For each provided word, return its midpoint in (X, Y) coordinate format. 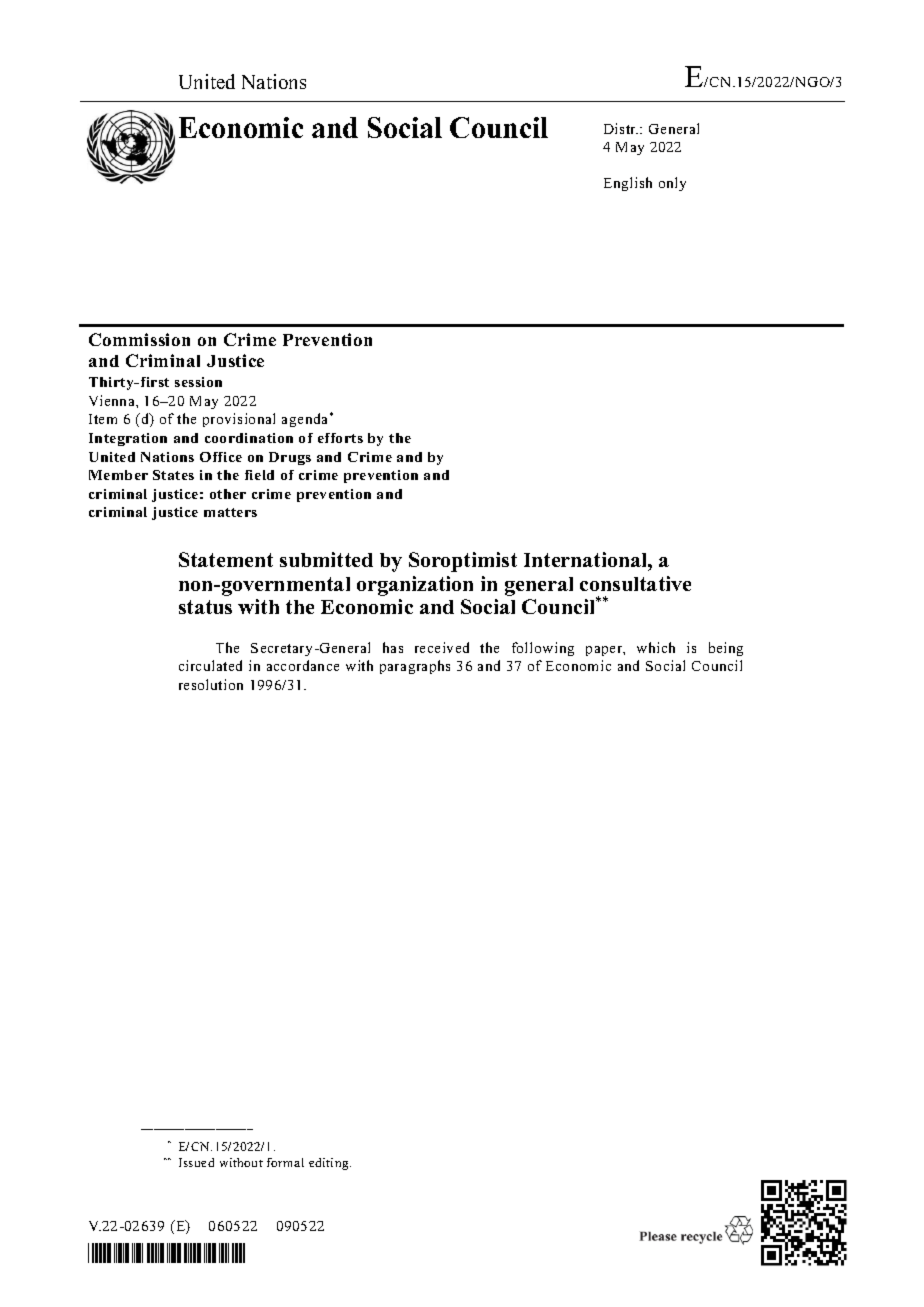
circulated (210, 665)
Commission (139, 339)
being (726, 649)
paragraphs (415, 667)
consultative (635, 583)
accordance (303, 665)
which (656, 647)
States (173, 475)
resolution (211, 684)
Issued (196, 1162)
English (628, 184)
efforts (340, 438)
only (672, 184)
